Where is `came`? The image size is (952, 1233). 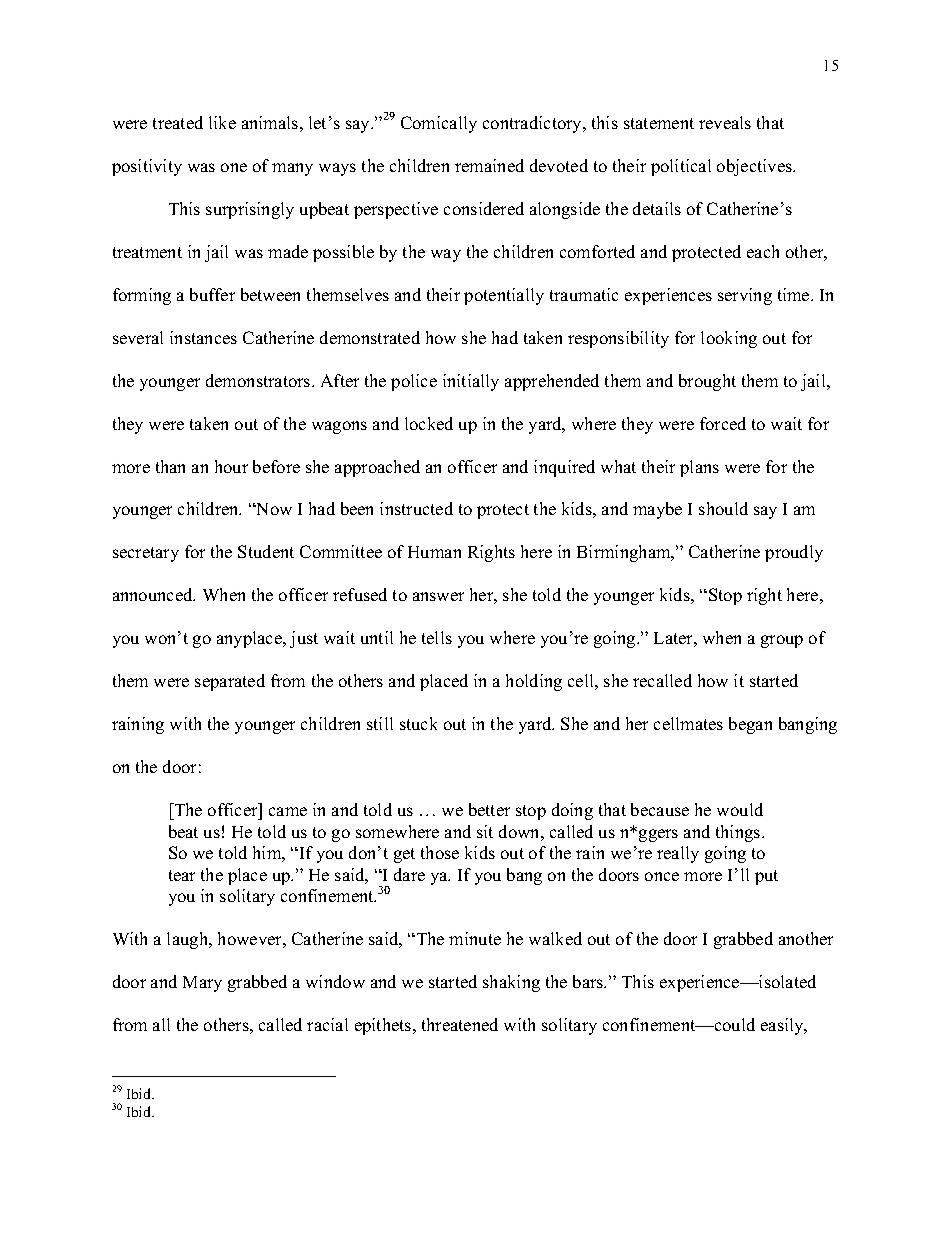 came is located at coordinates (288, 811).
